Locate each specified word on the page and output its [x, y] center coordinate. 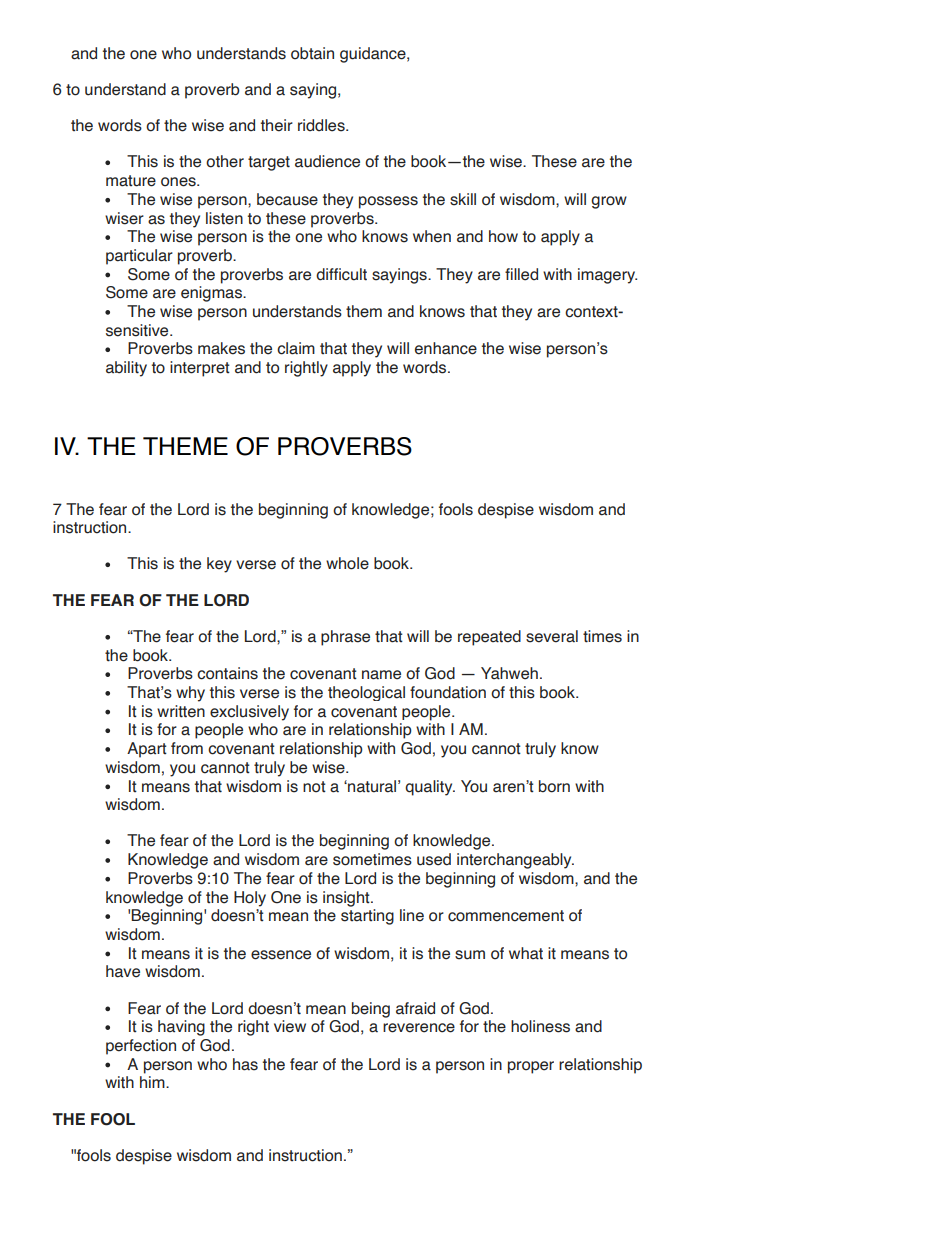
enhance [446, 348]
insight [347, 899]
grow [609, 202]
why [190, 694]
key [219, 565]
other [225, 161]
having [181, 1028]
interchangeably [515, 861]
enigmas [212, 294]
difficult [341, 274]
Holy [250, 899]
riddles [322, 125]
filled [521, 274]
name [381, 675]
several [552, 636]
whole [347, 563]
